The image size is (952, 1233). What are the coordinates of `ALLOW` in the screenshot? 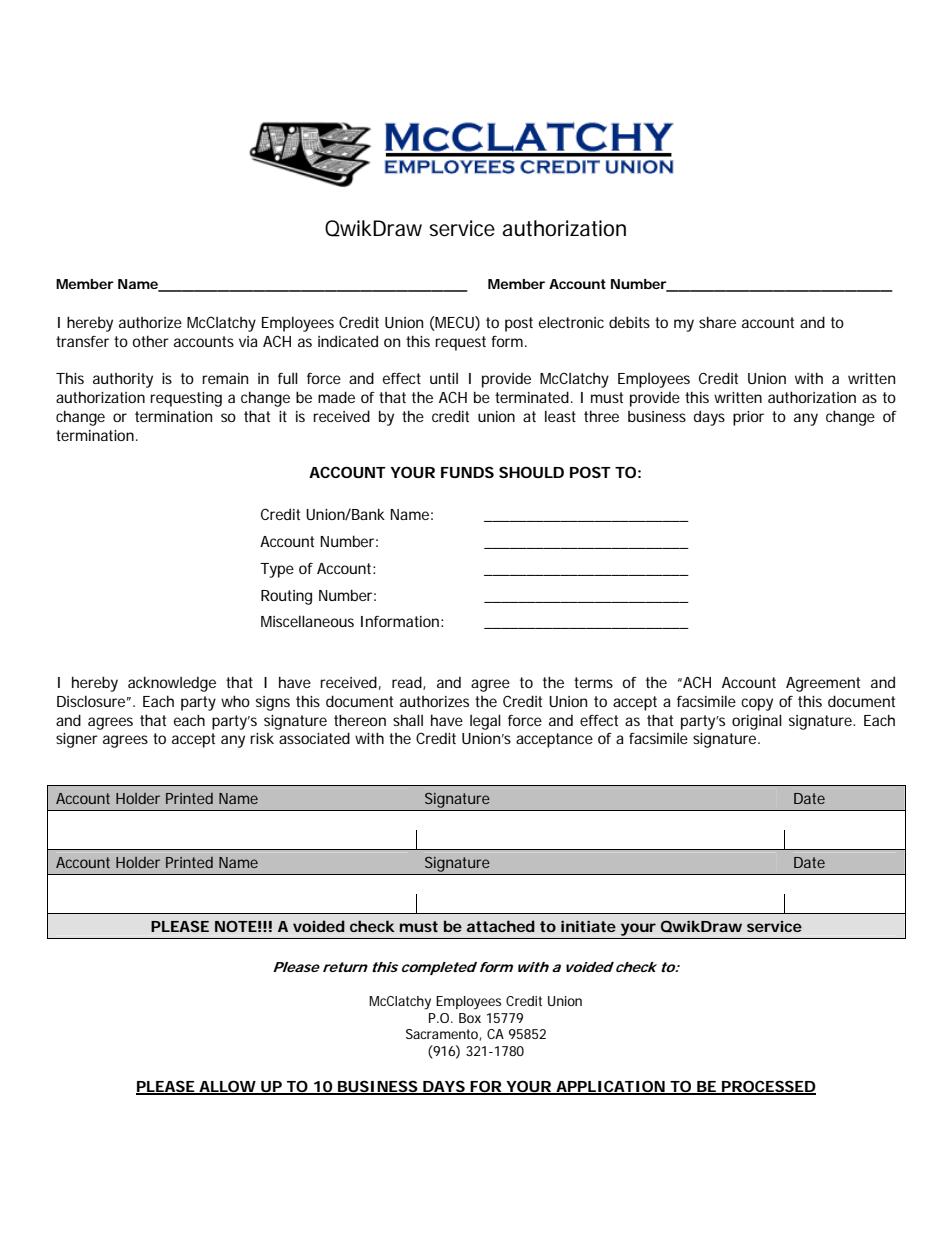 It's located at (227, 1087).
